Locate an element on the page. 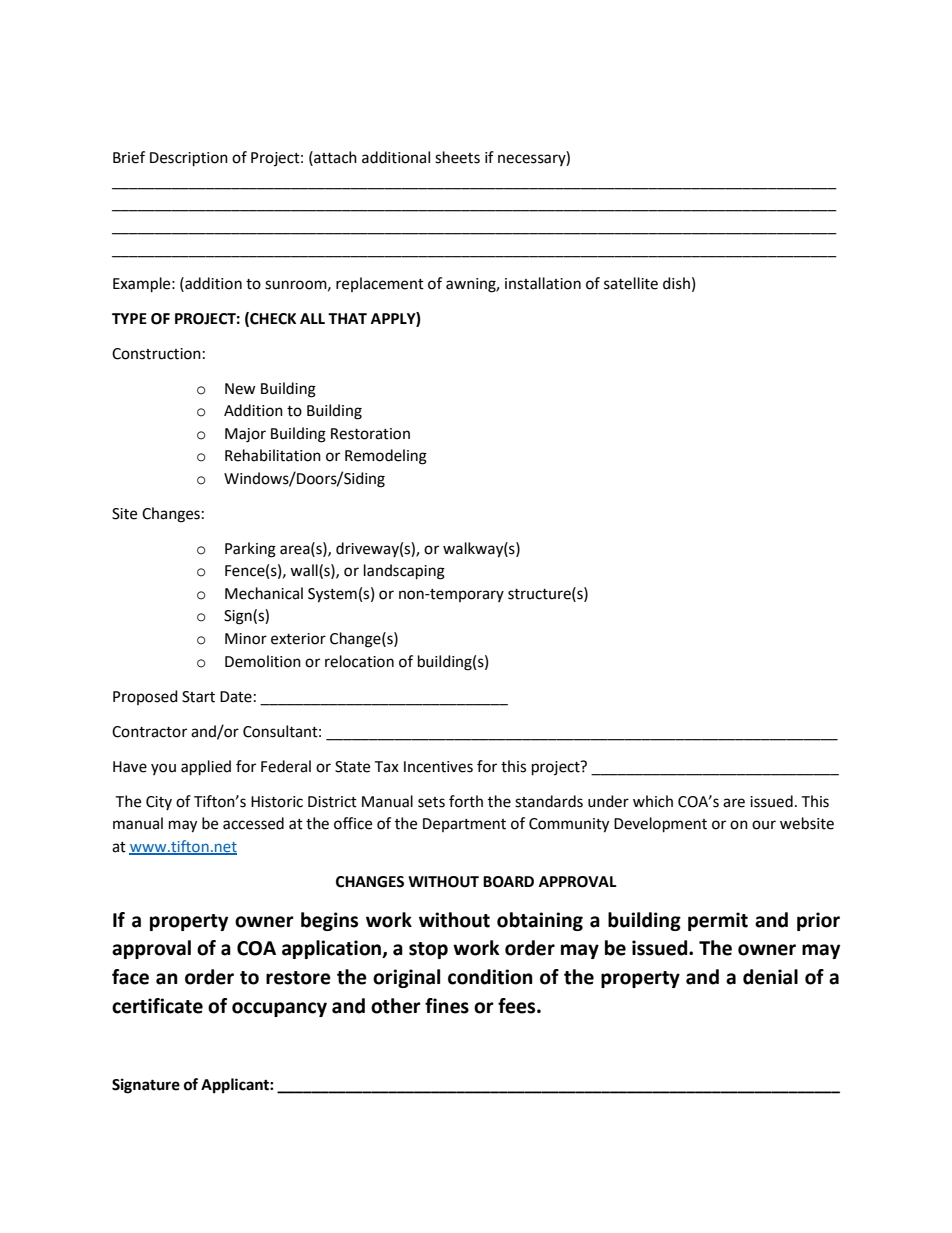 The height and width of the page is (1233, 952). certificate is located at coordinates (157, 1006).
